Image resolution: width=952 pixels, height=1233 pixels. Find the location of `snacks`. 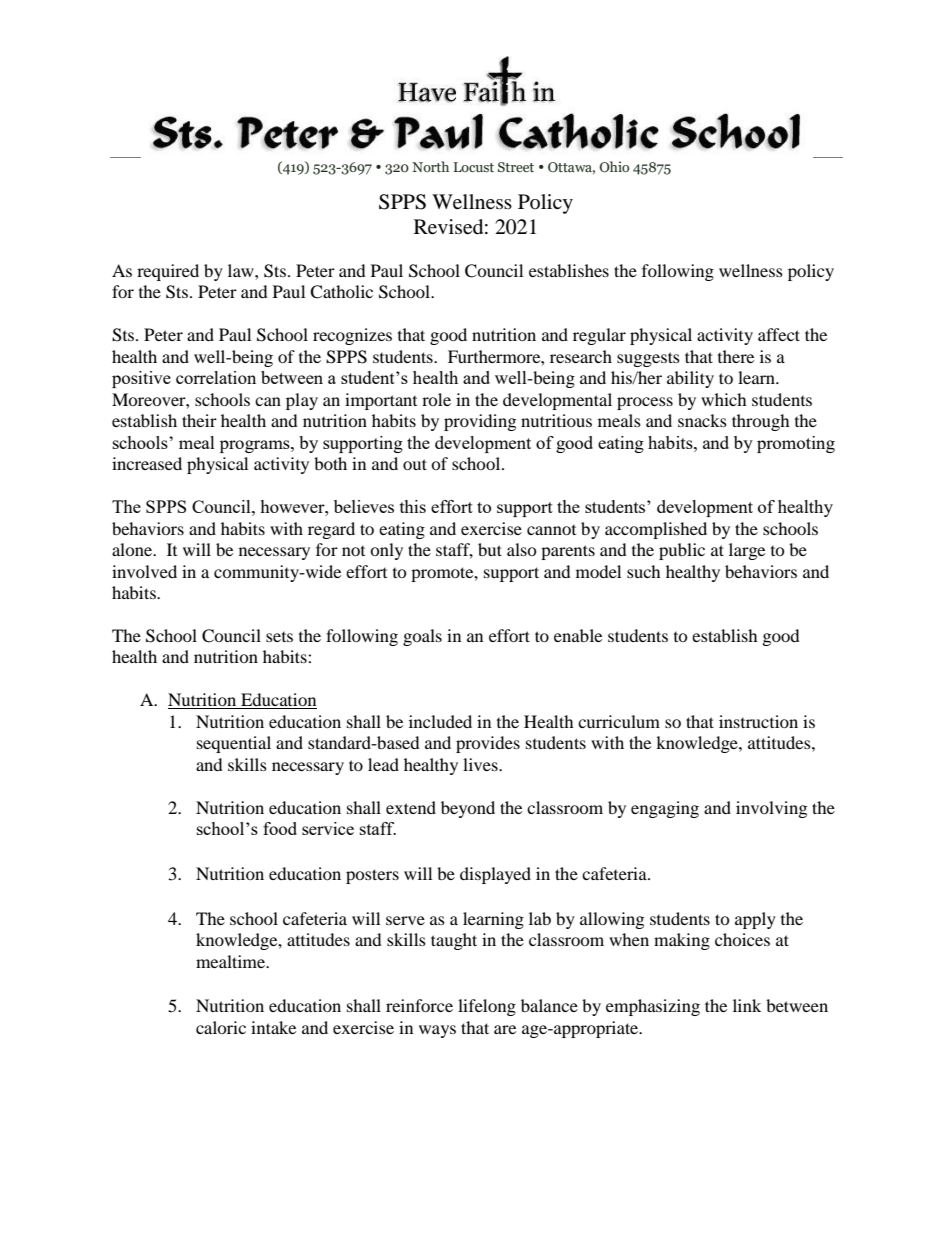

snacks is located at coordinates (702, 420).
